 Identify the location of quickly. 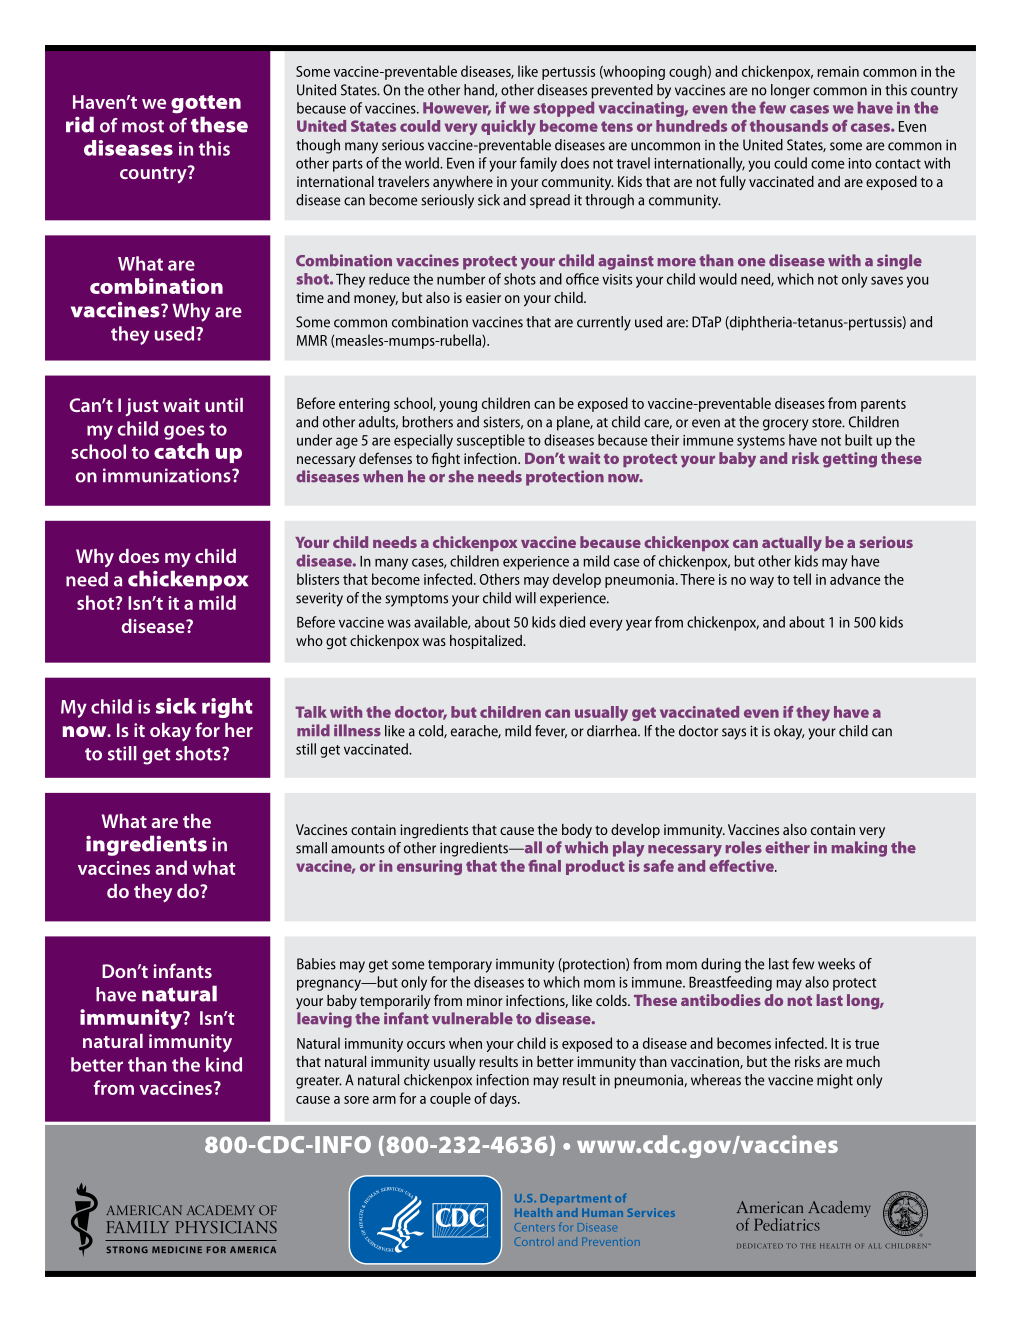
(508, 127).
